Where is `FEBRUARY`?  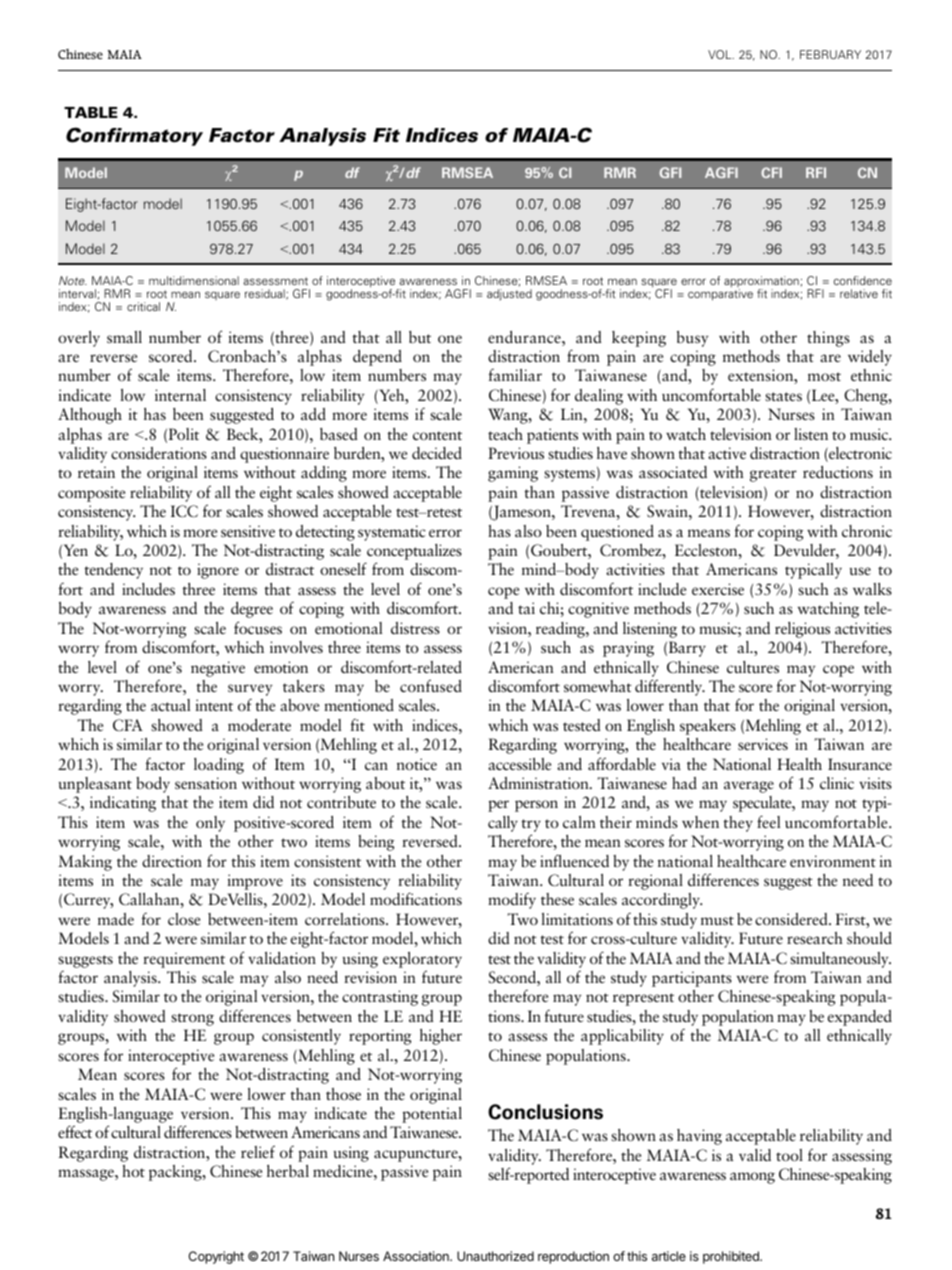 FEBRUARY is located at coordinates (830, 54).
